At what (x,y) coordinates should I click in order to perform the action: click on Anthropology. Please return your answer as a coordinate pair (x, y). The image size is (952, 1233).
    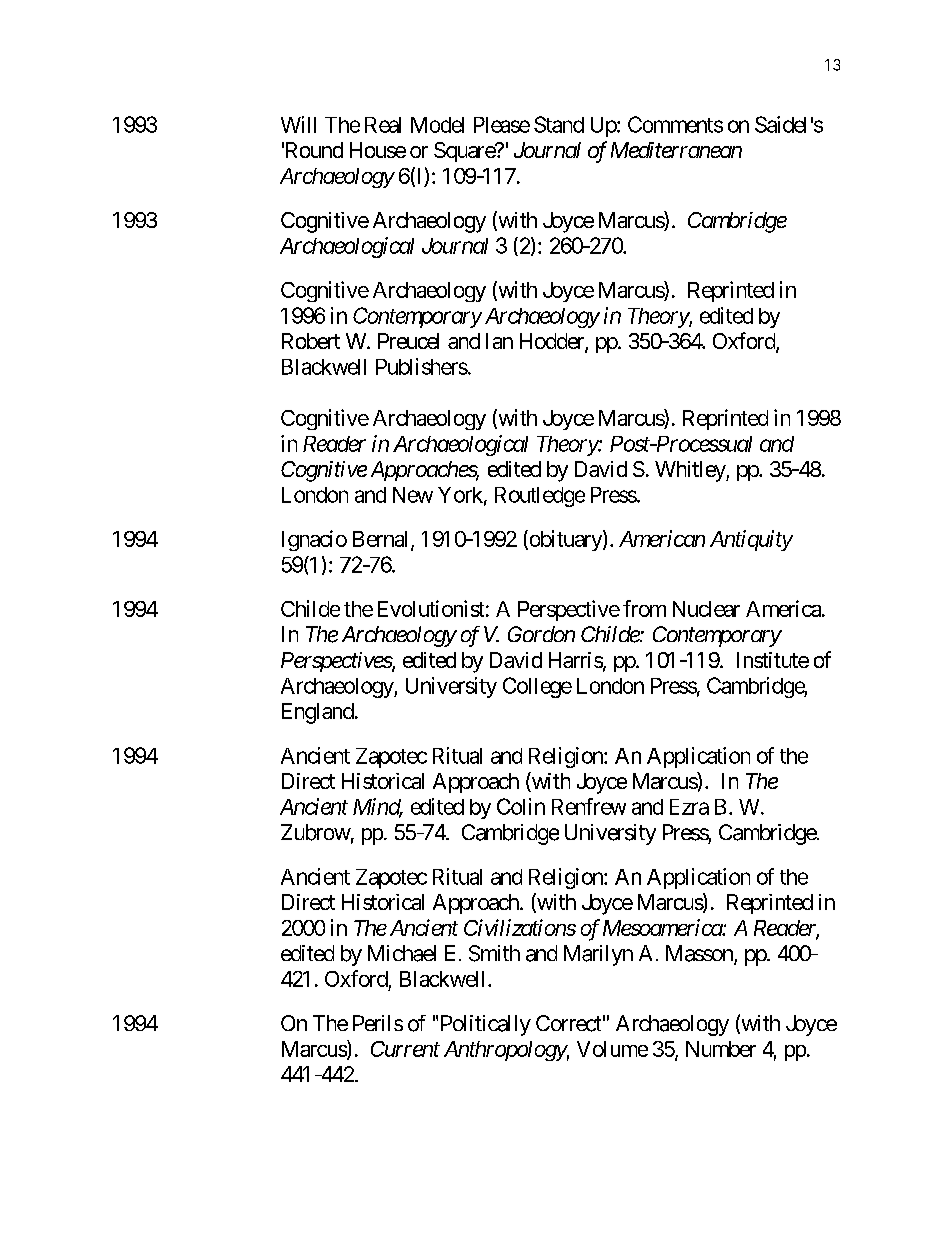
    Looking at the image, I should click on (505, 1051).
